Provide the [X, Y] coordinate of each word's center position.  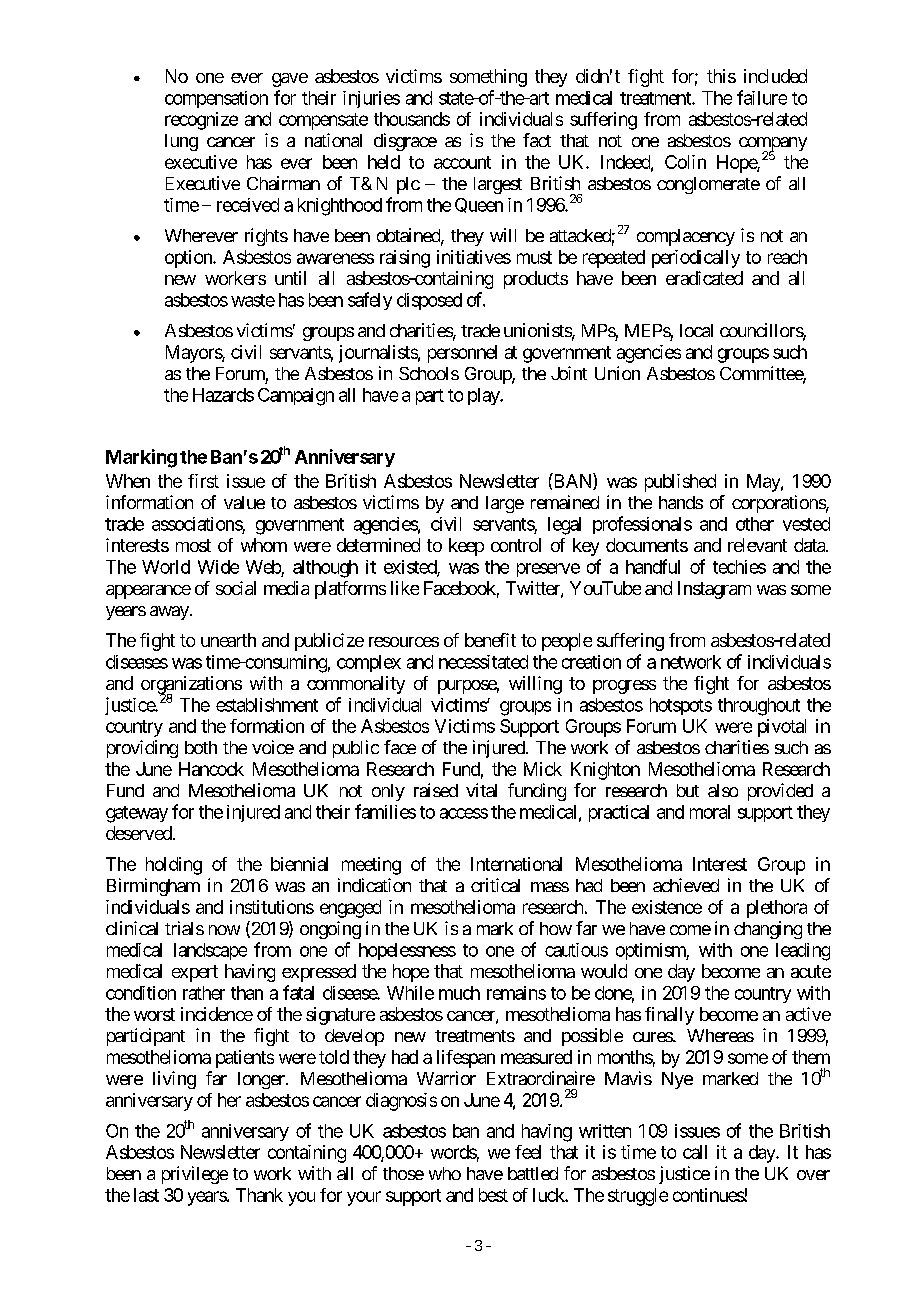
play [484, 396]
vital [481, 790]
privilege [195, 1175]
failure [762, 97]
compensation [216, 99]
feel [528, 1152]
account [462, 162]
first [203, 481]
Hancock [211, 769]
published [680, 483]
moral [710, 812]
